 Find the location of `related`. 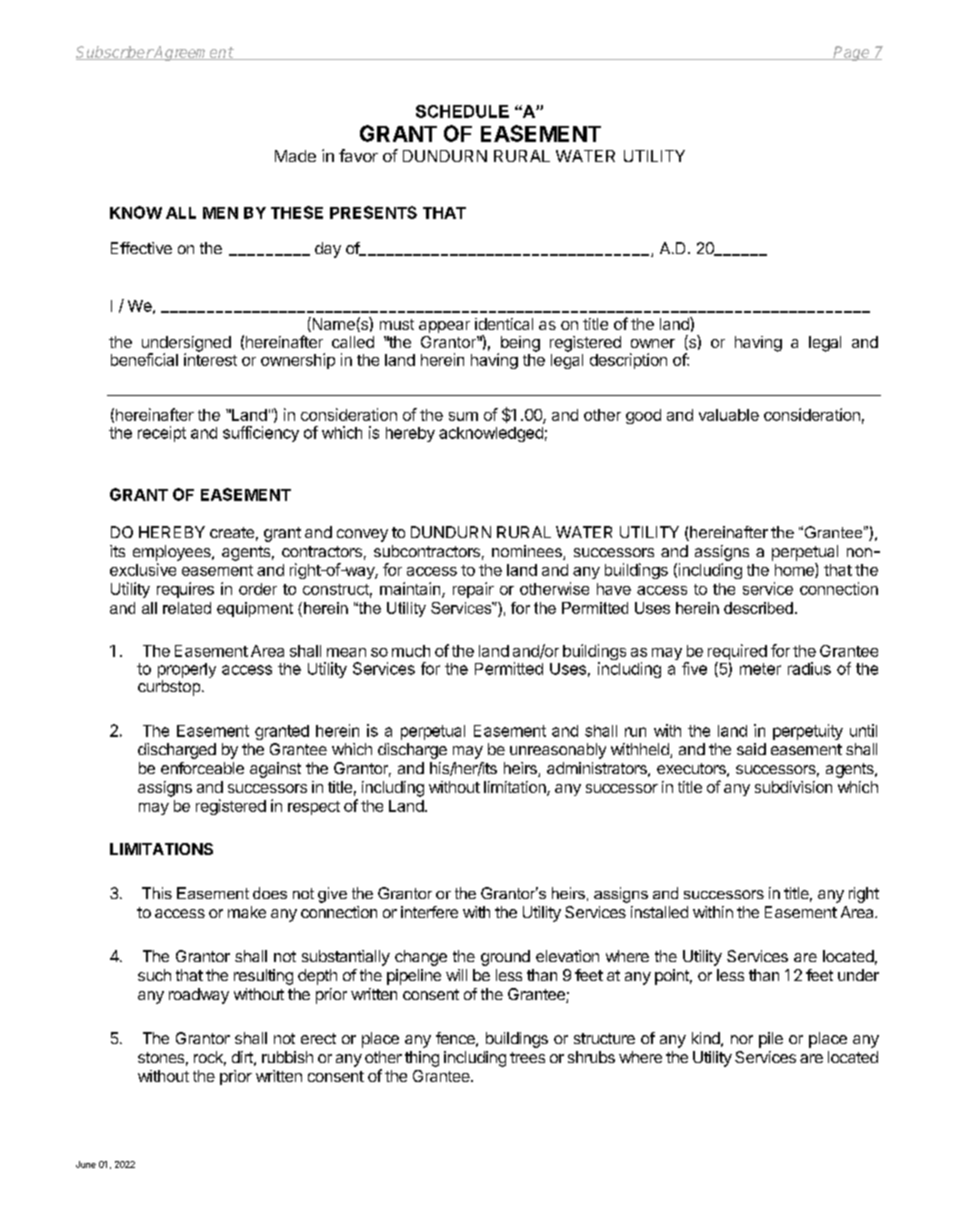

related is located at coordinates (187, 608).
